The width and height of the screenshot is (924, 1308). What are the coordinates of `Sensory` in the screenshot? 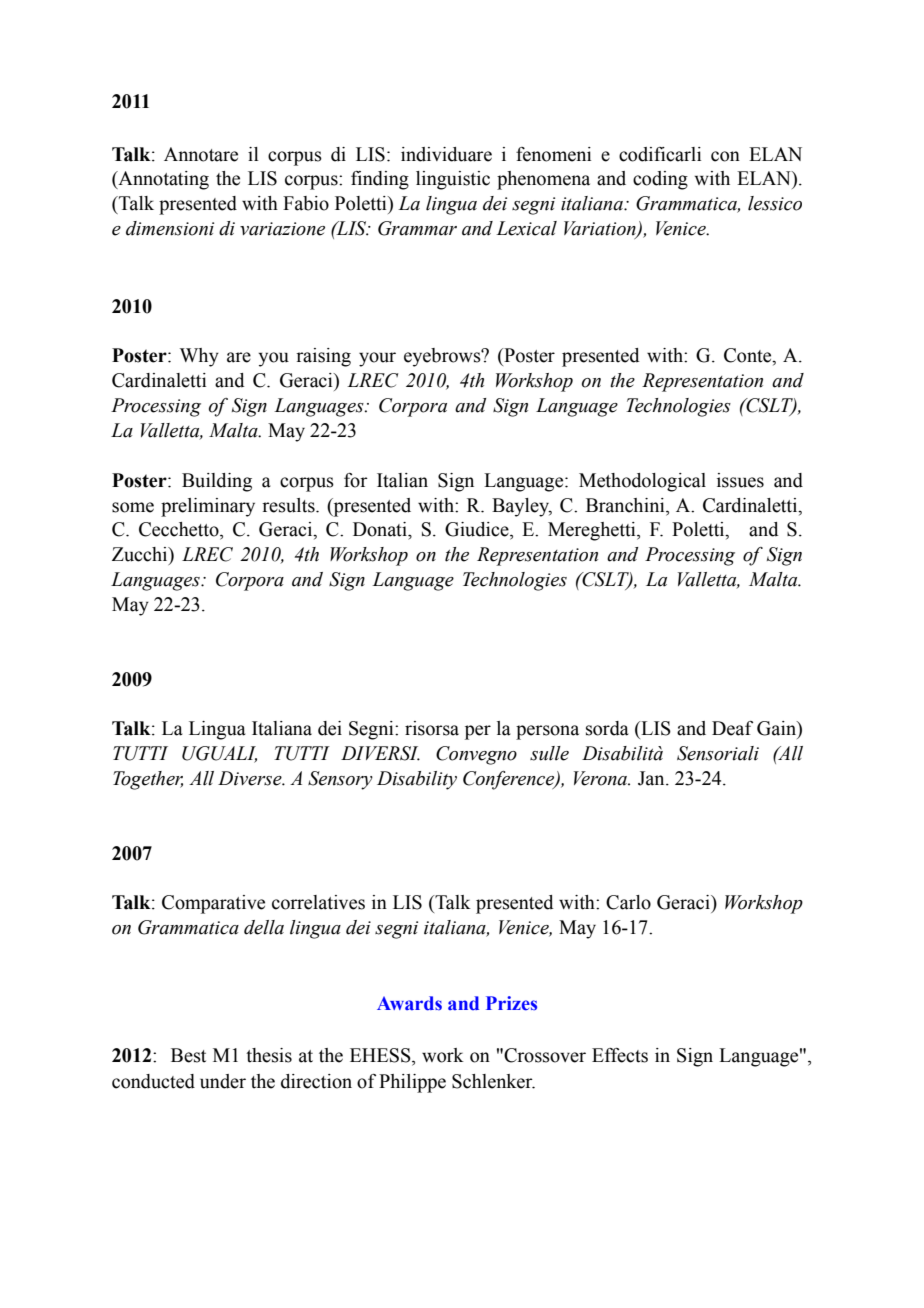 It's located at (340, 780).
